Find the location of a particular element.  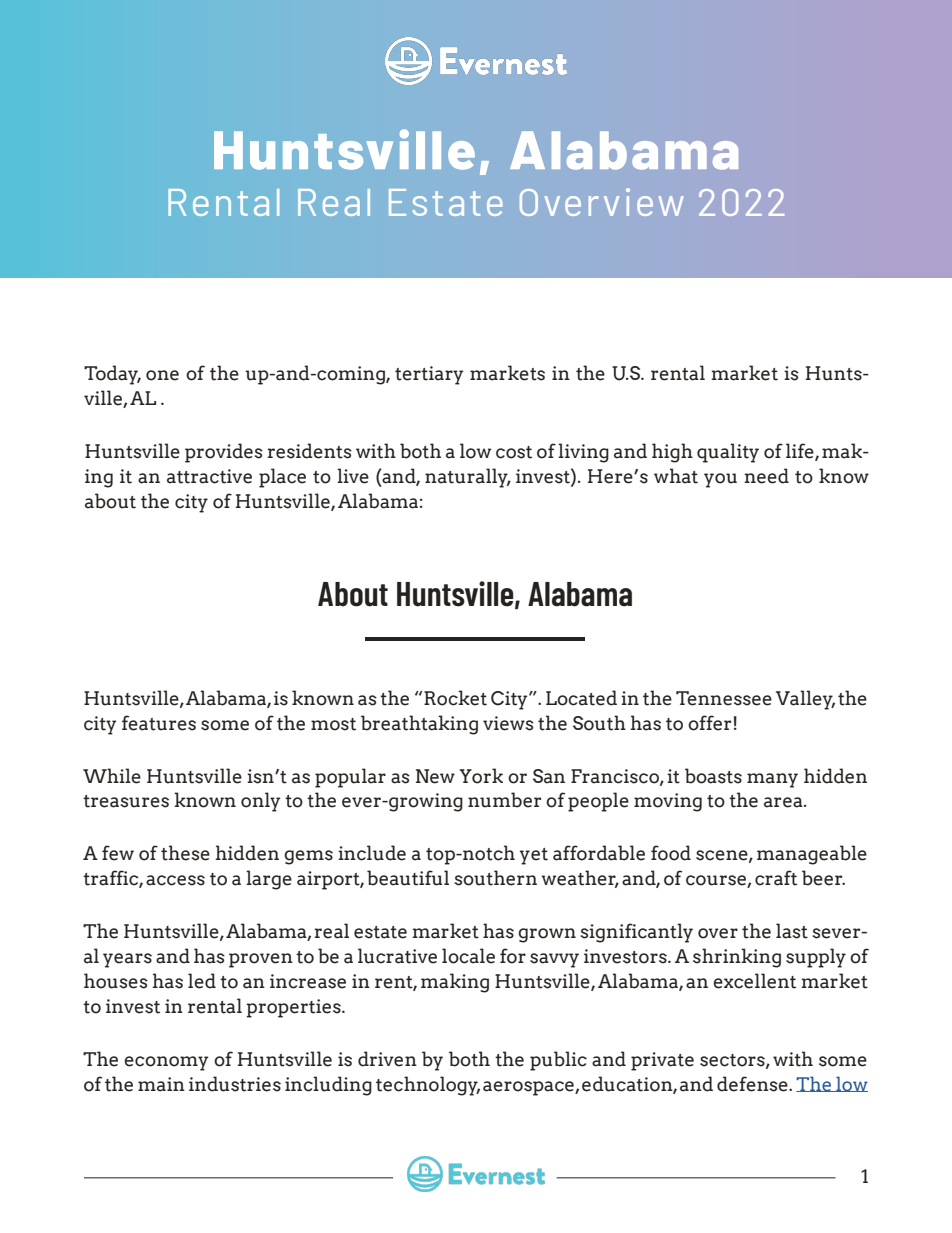

tertiary is located at coordinates (429, 375).
